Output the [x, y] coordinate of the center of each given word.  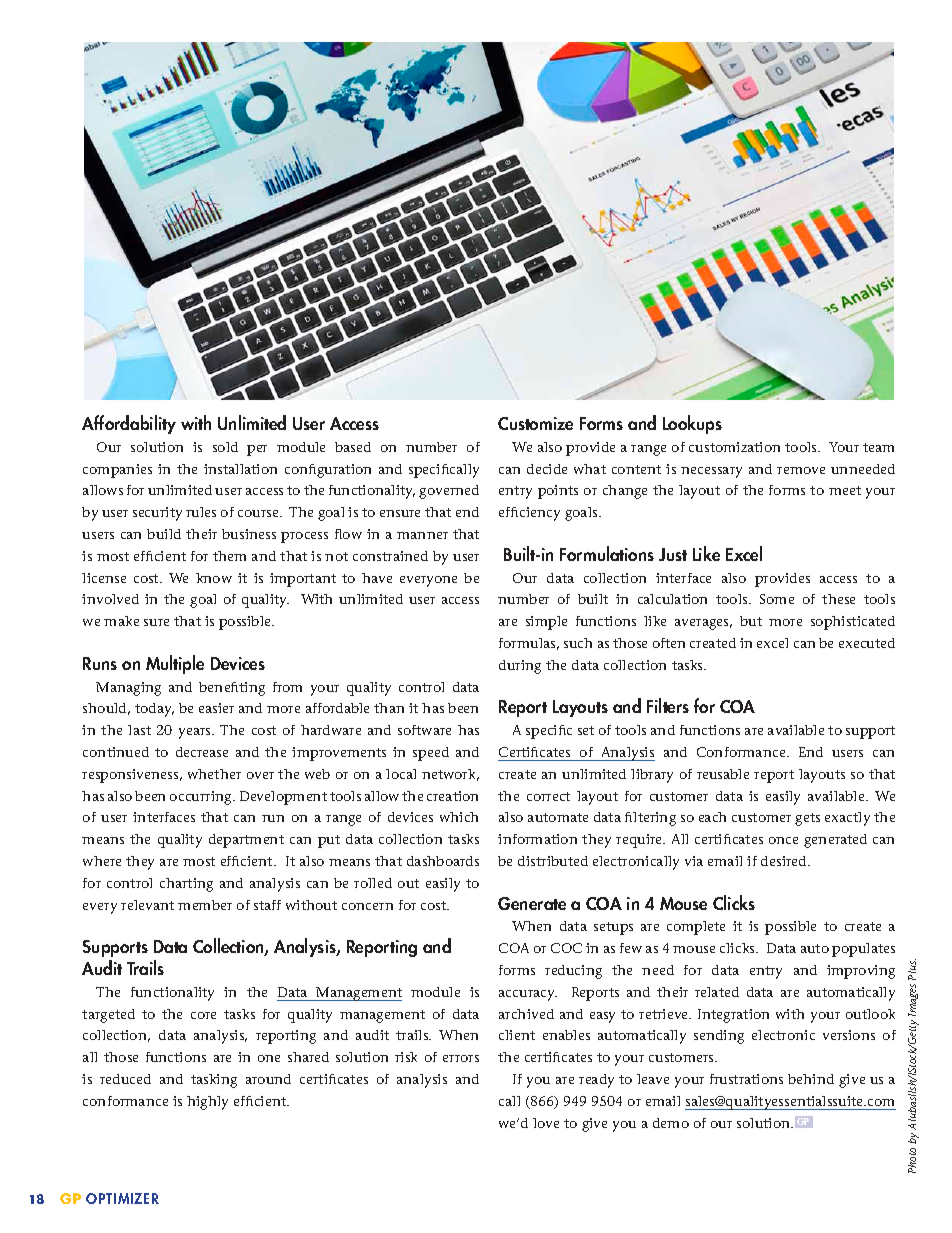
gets [807, 819]
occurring [202, 798]
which [459, 817]
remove [801, 470]
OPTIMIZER [122, 1198]
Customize [535, 423]
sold [225, 447]
